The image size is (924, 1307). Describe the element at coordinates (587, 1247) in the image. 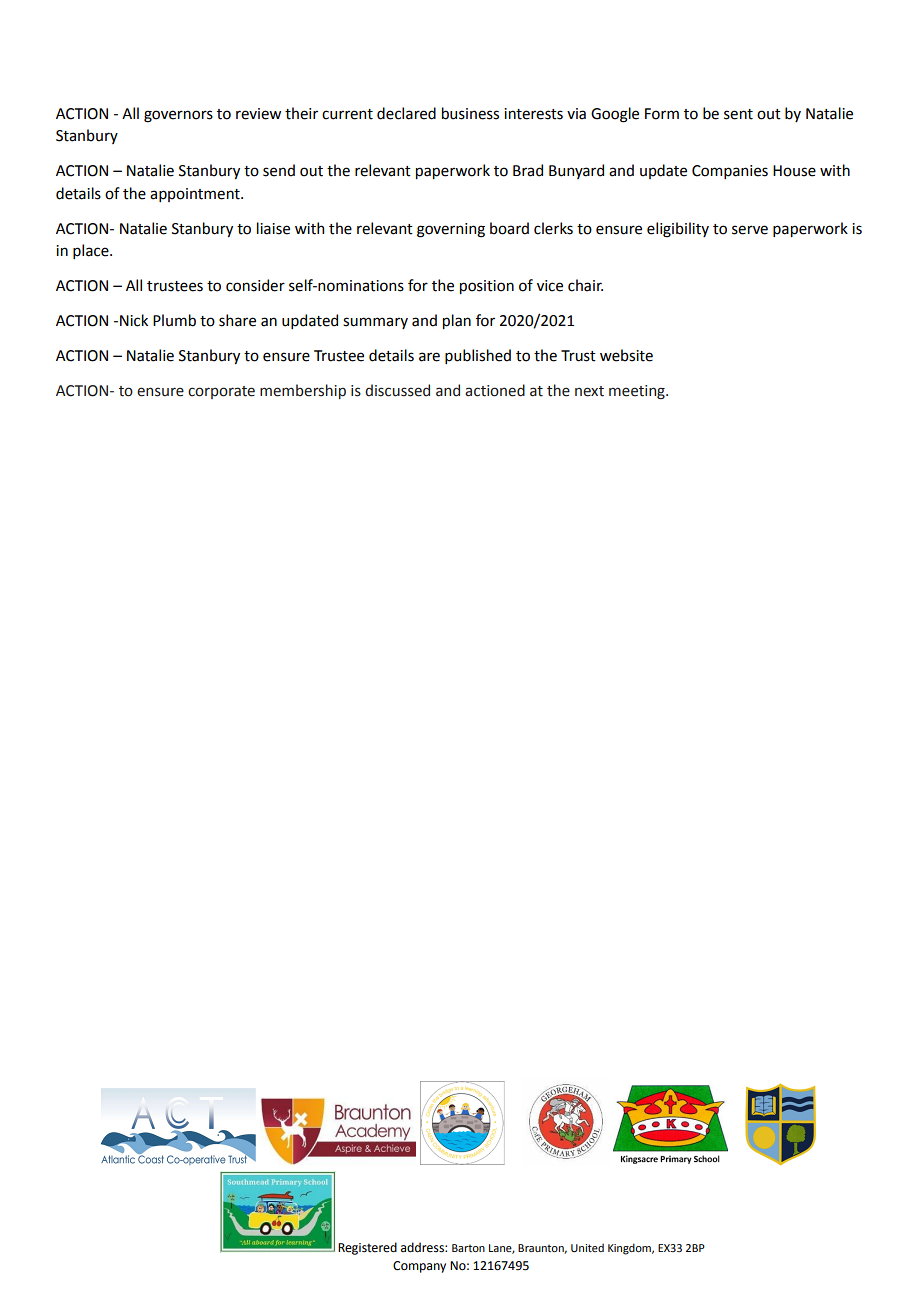

I see `United` at that location.
